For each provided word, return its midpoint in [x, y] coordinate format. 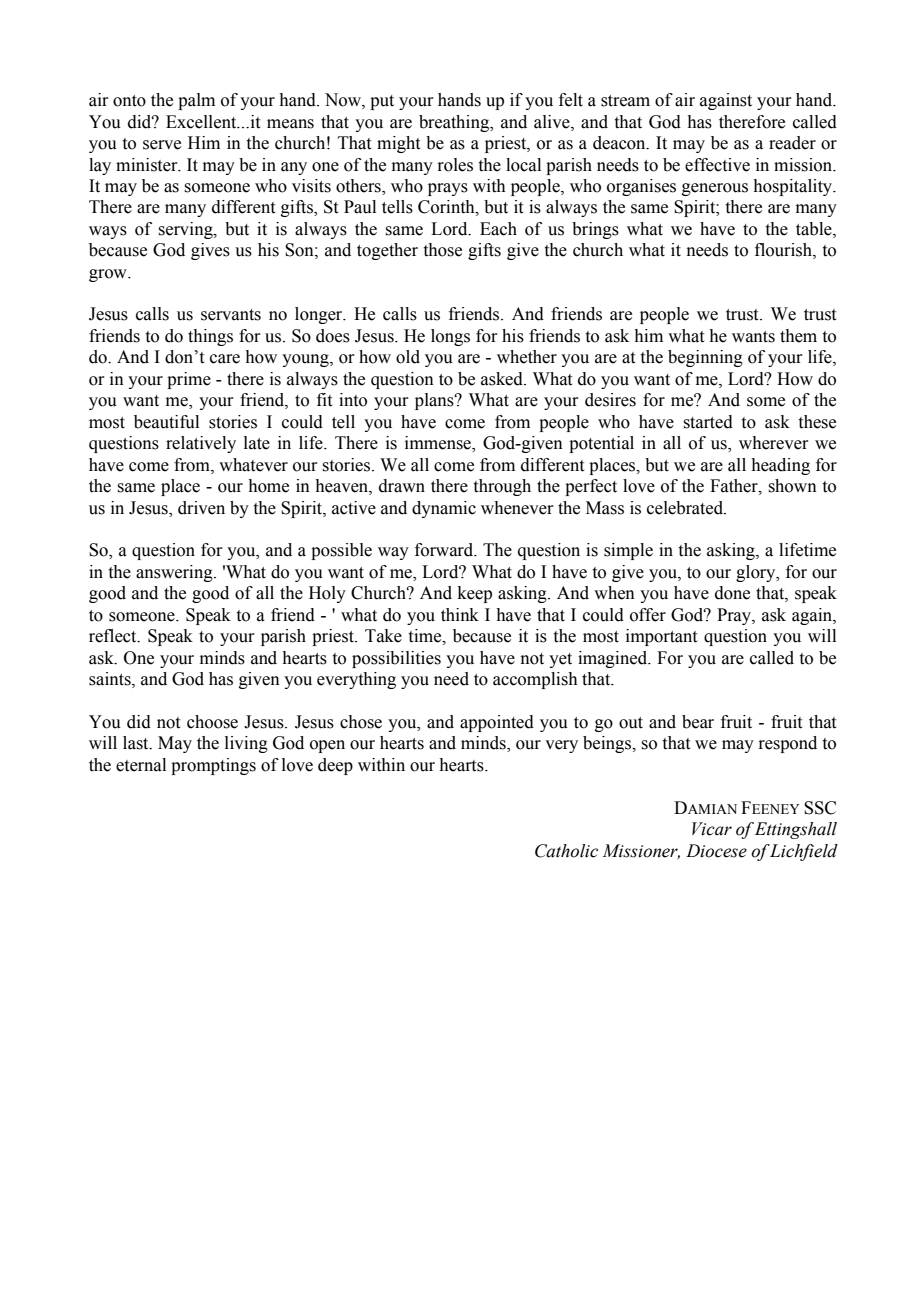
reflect [114, 636]
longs [450, 337]
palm [196, 101]
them [798, 336]
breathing [455, 123]
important [661, 637]
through [502, 487]
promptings [213, 766]
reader [792, 143]
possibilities [396, 659]
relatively [201, 444]
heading [780, 466]
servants [231, 315]
